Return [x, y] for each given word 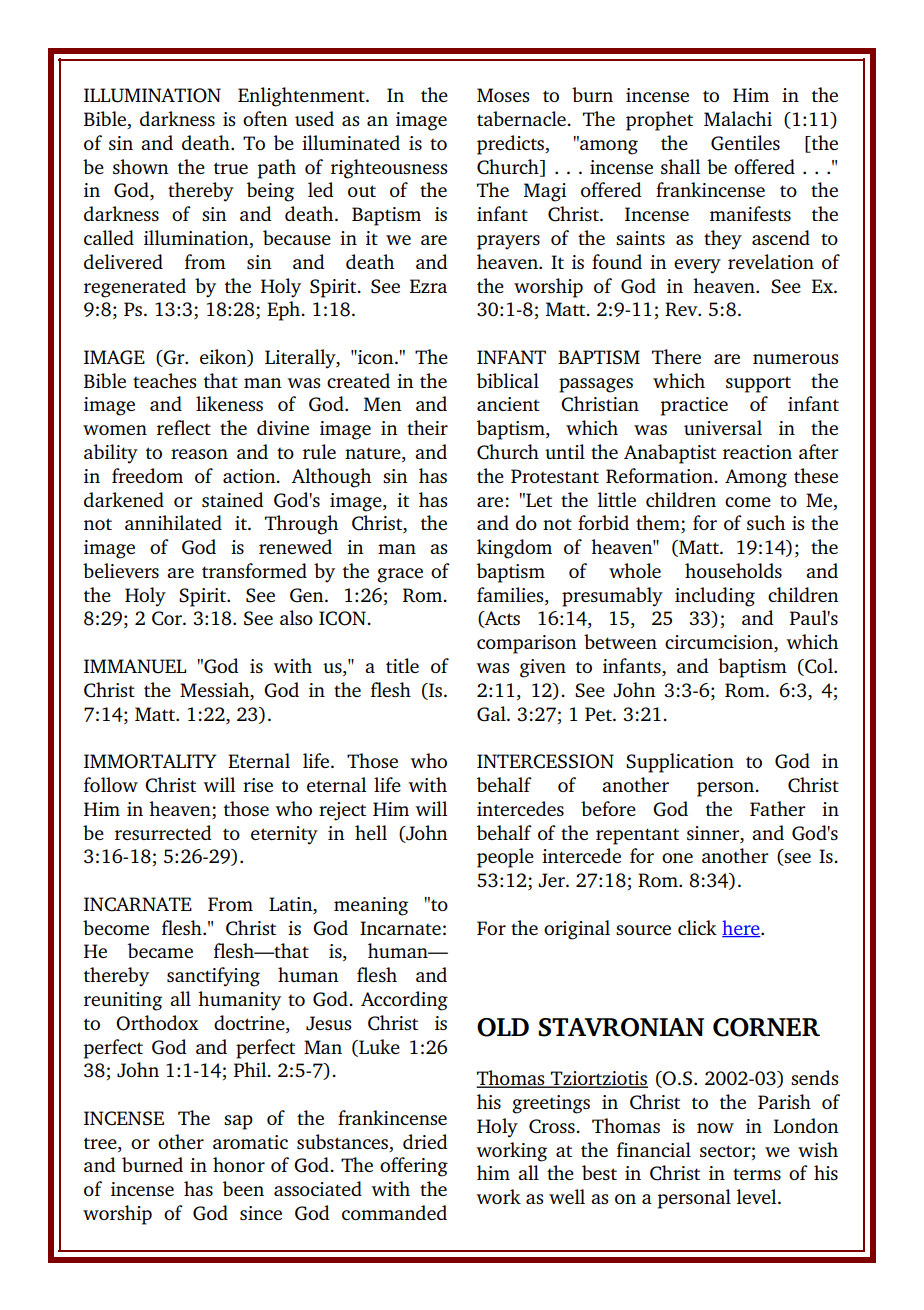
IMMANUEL [135, 666]
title [402, 665]
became [160, 950]
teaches [165, 380]
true [231, 168]
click [697, 927]
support [758, 384]
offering [414, 1167]
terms [757, 1174]
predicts [512, 145]
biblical [508, 380]
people [505, 858]
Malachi [738, 118]
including [715, 597]
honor [239, 1164]
